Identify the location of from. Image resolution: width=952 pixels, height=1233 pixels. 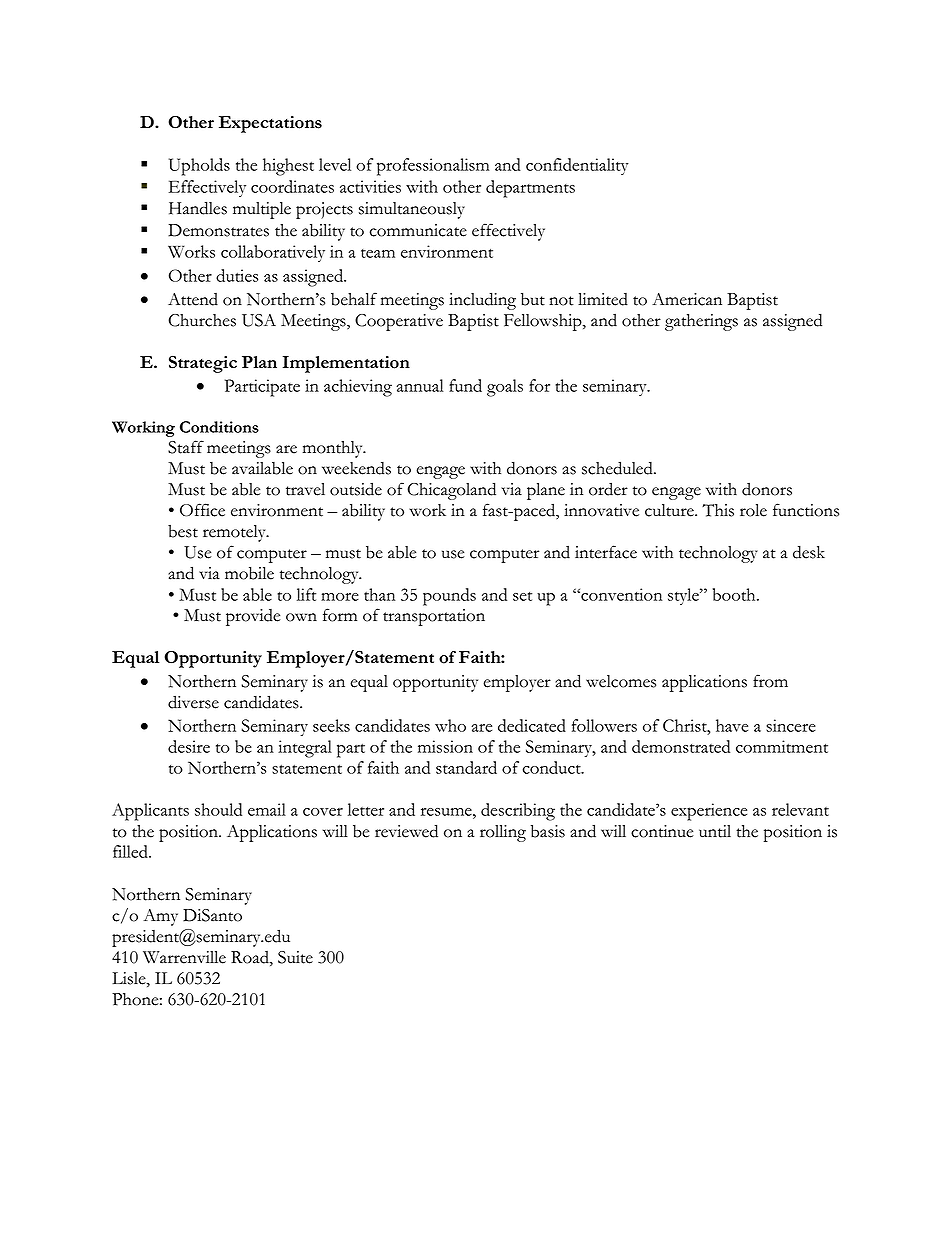
(770, 681).
